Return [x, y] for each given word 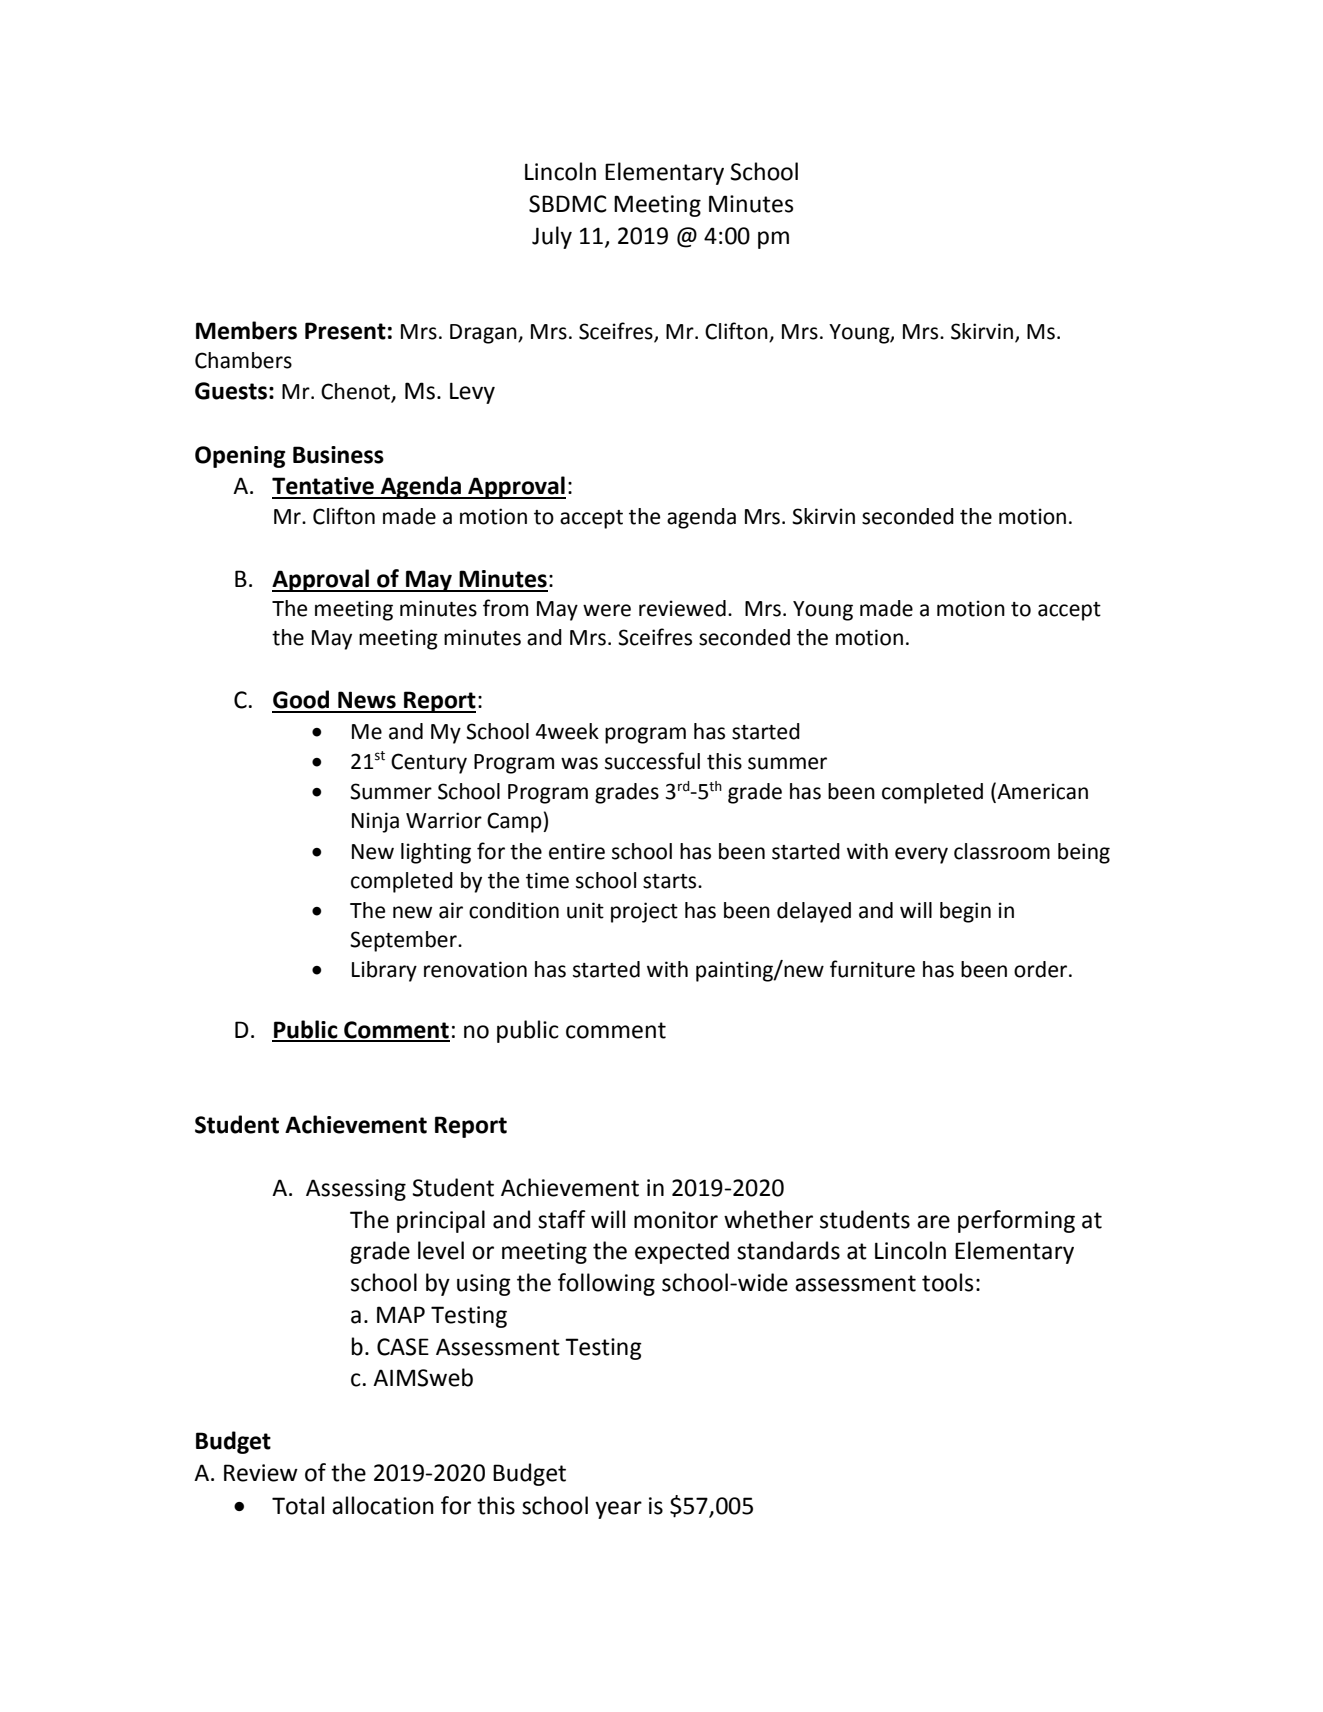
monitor [676, 1220]
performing [1016, 1221]
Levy [472, 393]
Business [338, 455]
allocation [383, 1505]
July [552, 237]
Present [345, 331]
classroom [1002, 851]
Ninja [375, 822]
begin [965, 912]
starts [671, 881]
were [607, 610]
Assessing [356, 1190]
